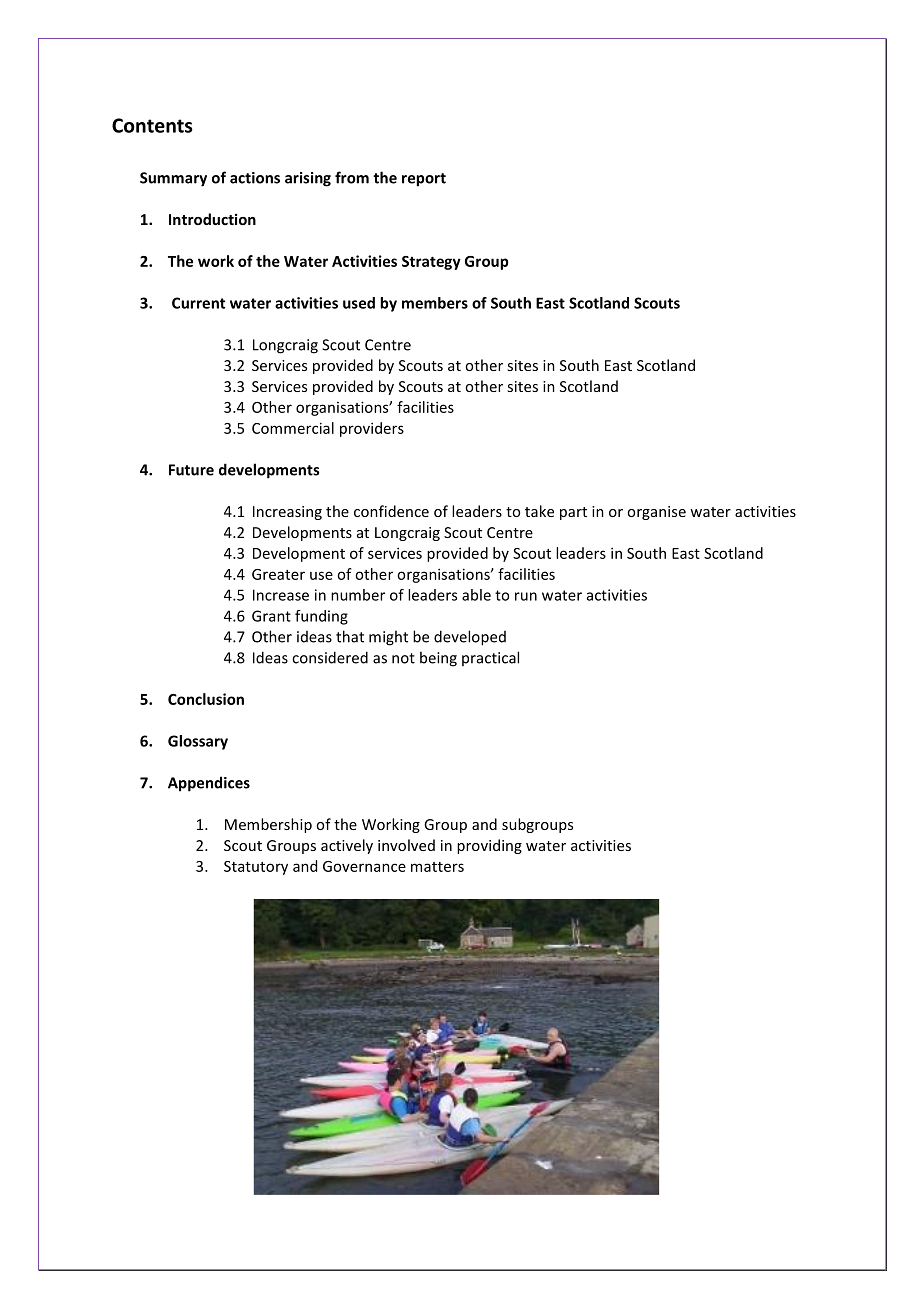 Image resolution: width=924 pixels, height=1308 pixels. What do you see at coordinates (424, 180) in the screenshot?
I see `report` at bounding box center [424, 180].
